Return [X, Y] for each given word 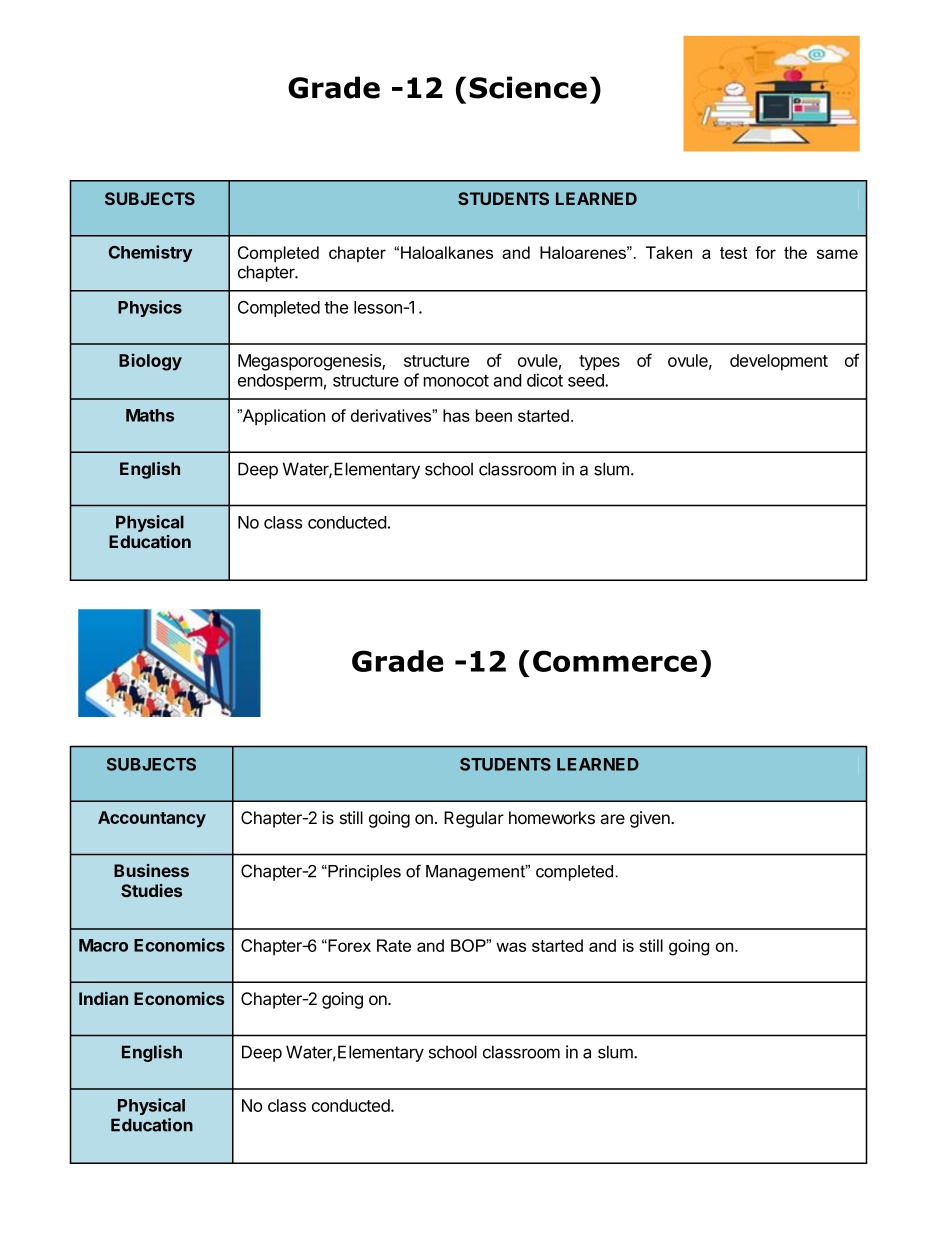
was [511, 947]
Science [528, 87]
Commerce [615, 661]
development [779, 362]
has [456, 415]
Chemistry [150, 253]
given [651, 819]
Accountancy [152, 819]
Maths [150, 415]
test [733, 253]
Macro [103, 945]
